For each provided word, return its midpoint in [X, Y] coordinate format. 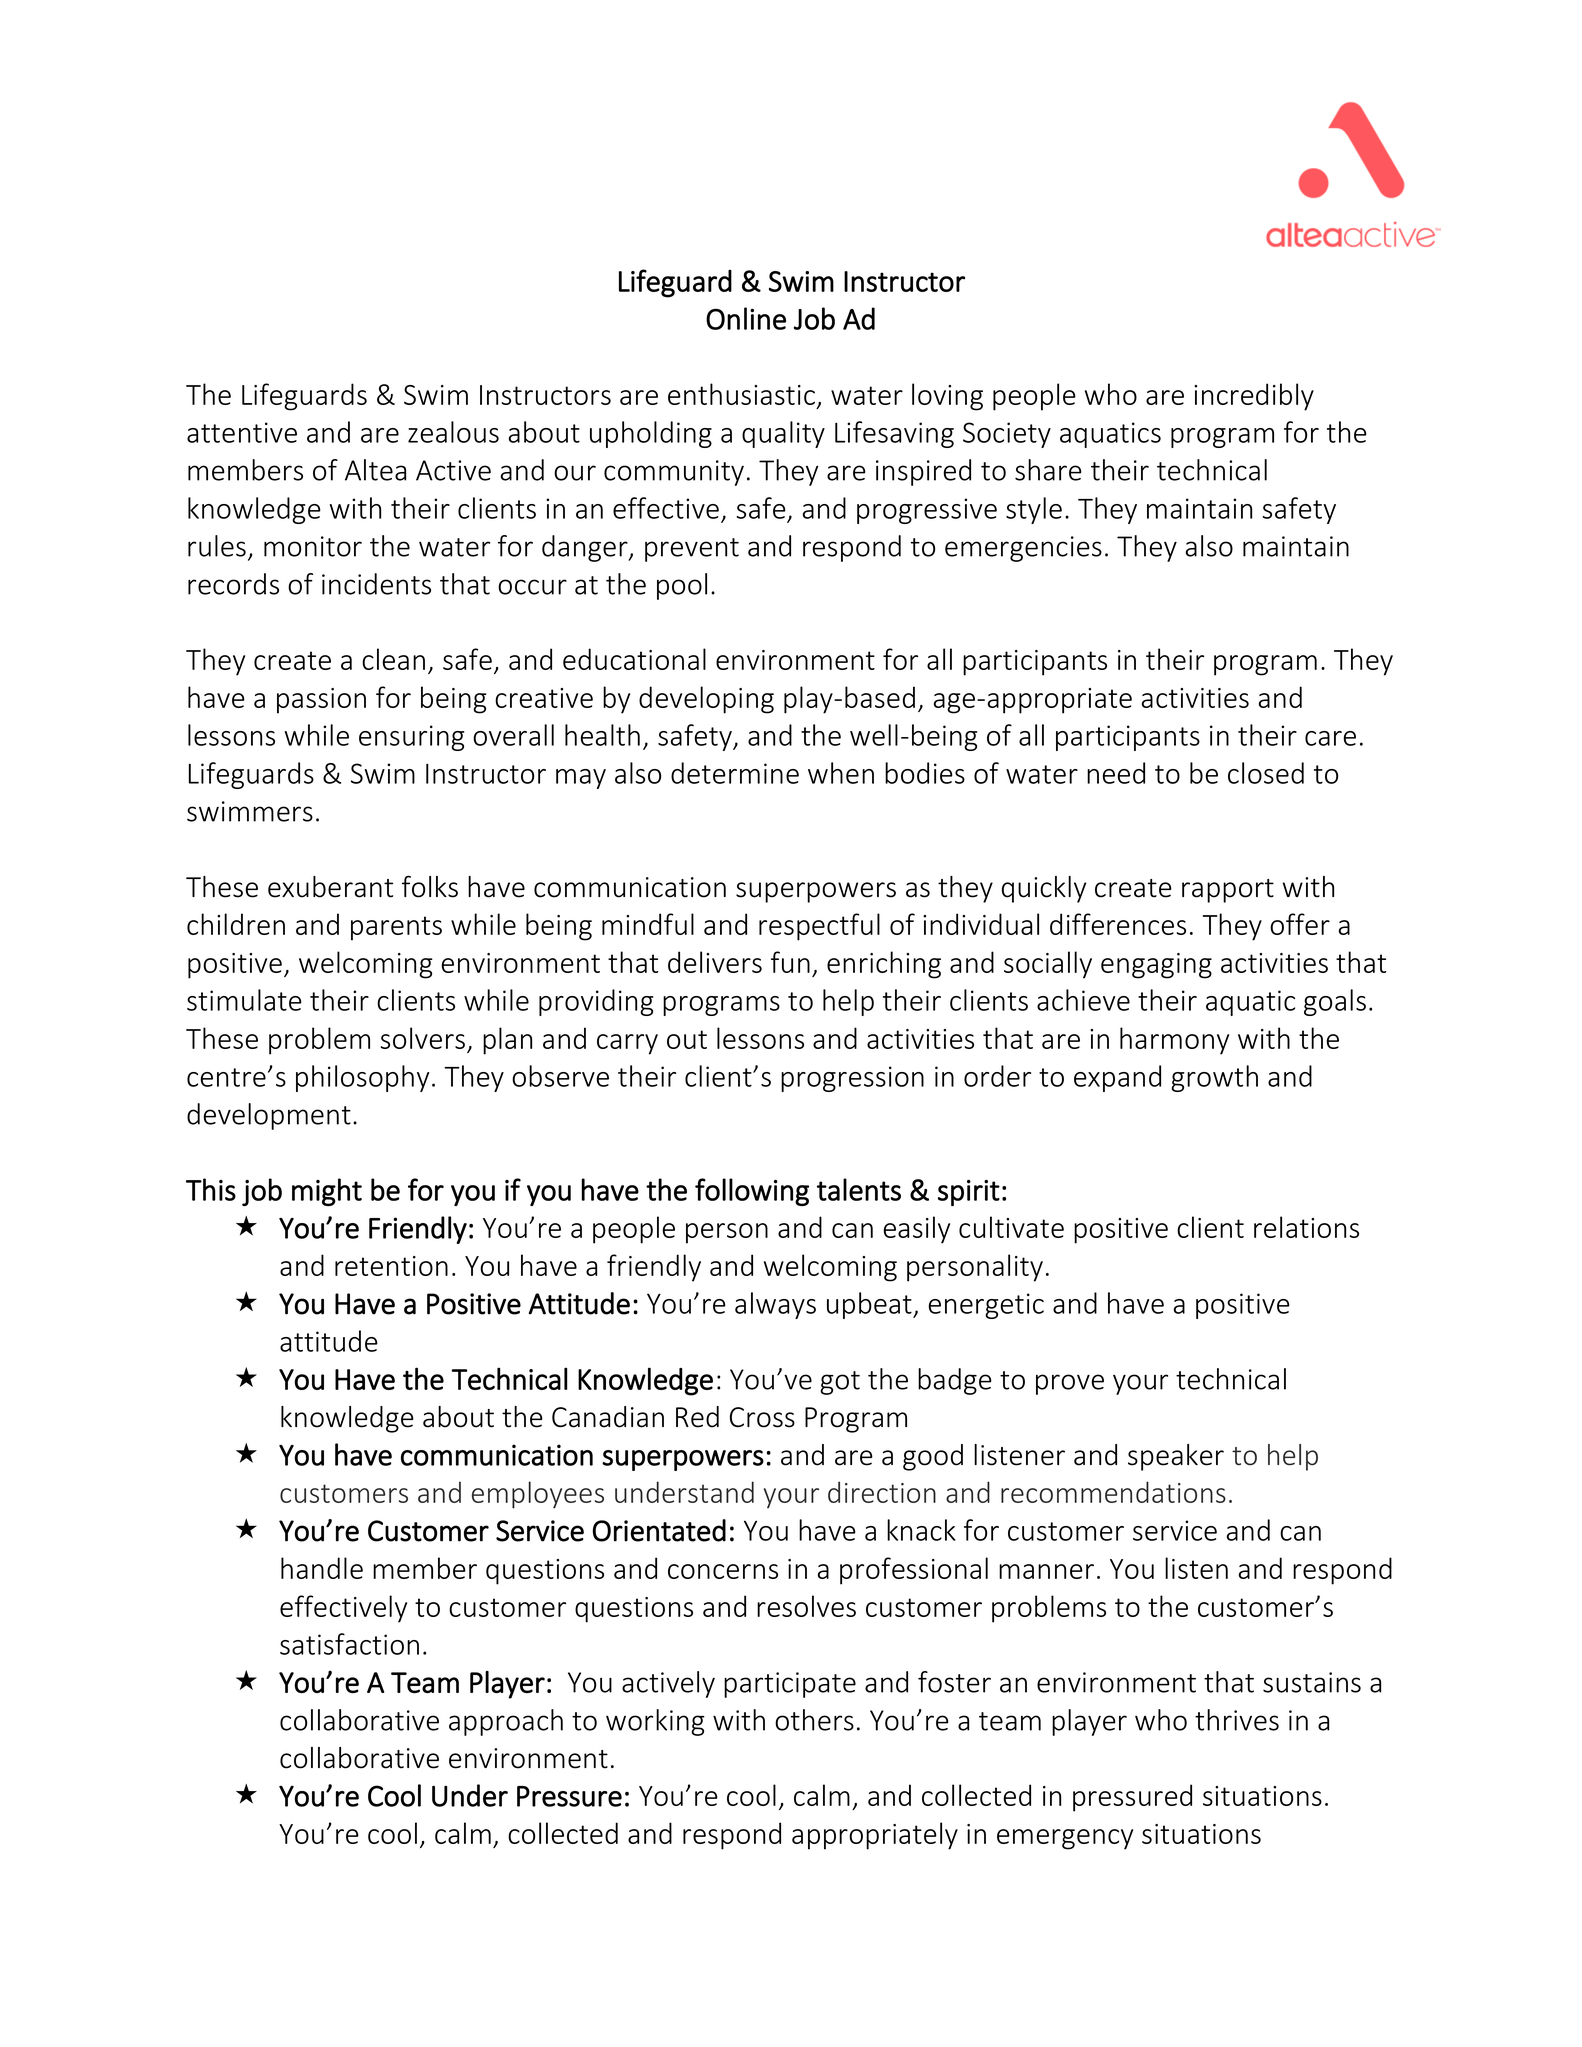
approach [506, 1722]
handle [322, 1568]
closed [1266, 773]
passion [321, 701]
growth [1214, 1078]
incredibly [1254, 397]
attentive [242, 432]
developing [706, 700]
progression [852, 1079]
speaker [1176, 1457]
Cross [762, 1417]
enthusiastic [741, 394]
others [814, 1720]
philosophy [363, 1078]
